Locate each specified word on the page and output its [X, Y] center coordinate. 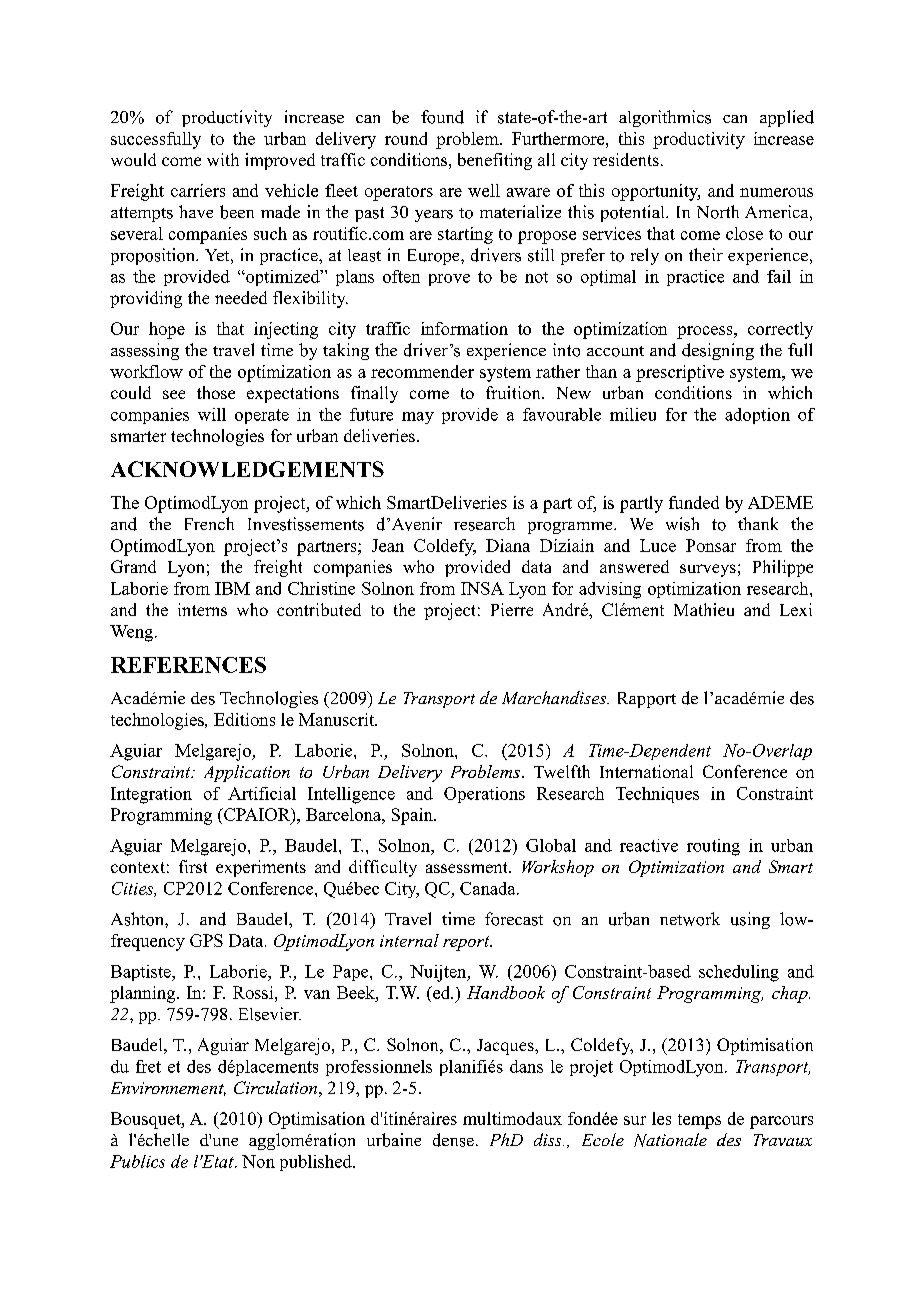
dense [453, 1140]
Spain [413, 816]
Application [247, 773]
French [209, 523]
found [442, 117]
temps [699, 1121]
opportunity [656, 192]
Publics [137, 1161]
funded [694, 502]
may [418, 418]
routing [713, 847]
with [223, 159]
